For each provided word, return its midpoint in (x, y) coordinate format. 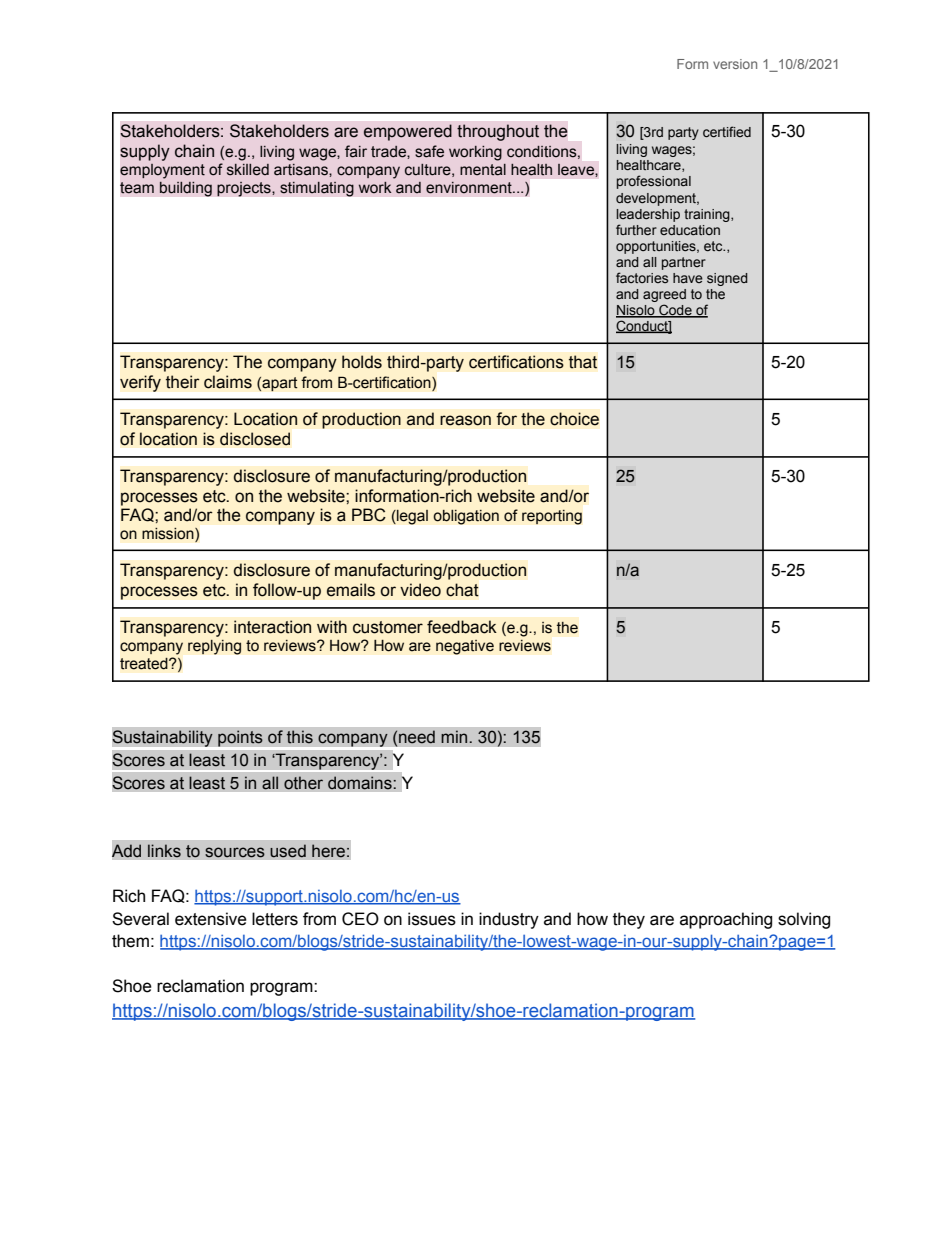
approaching (726, 920)
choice (574, 419)
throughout (498, 132)
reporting (552, 517)
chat (462, 590)
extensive (211, 919)
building (186, 189)
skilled (248, 170)
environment (470, 188)
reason (465, 420)
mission (169, 535)
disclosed (255, 439)
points (240, 738)
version (735, 64)
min (455, 736)
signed (727, 279)
